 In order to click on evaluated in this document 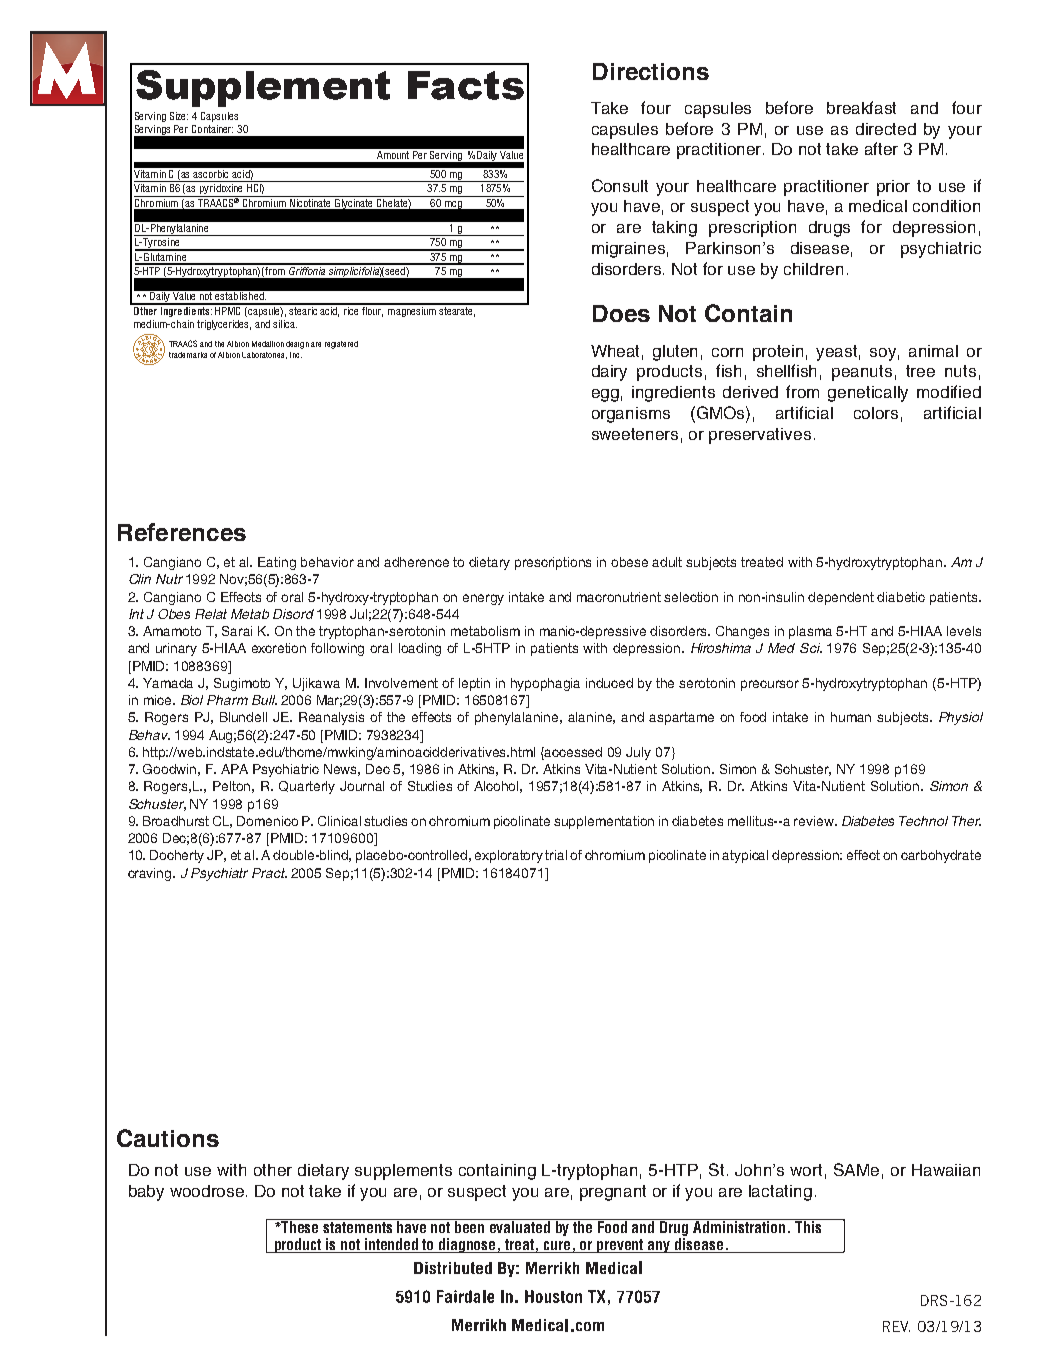, I will do `click(520, 1226)`.
